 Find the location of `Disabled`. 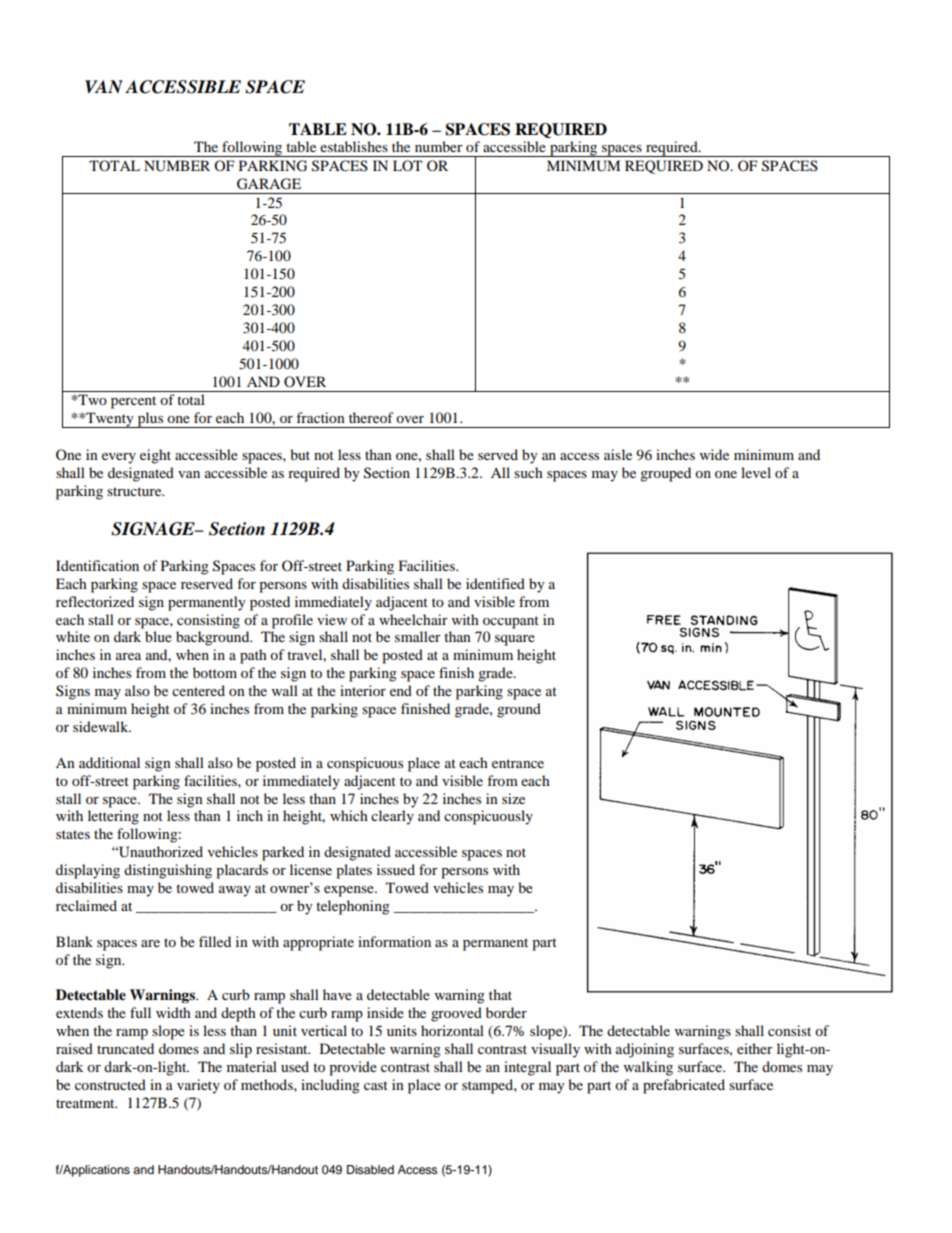

Disabled is located at coordinates (370, 1169).
